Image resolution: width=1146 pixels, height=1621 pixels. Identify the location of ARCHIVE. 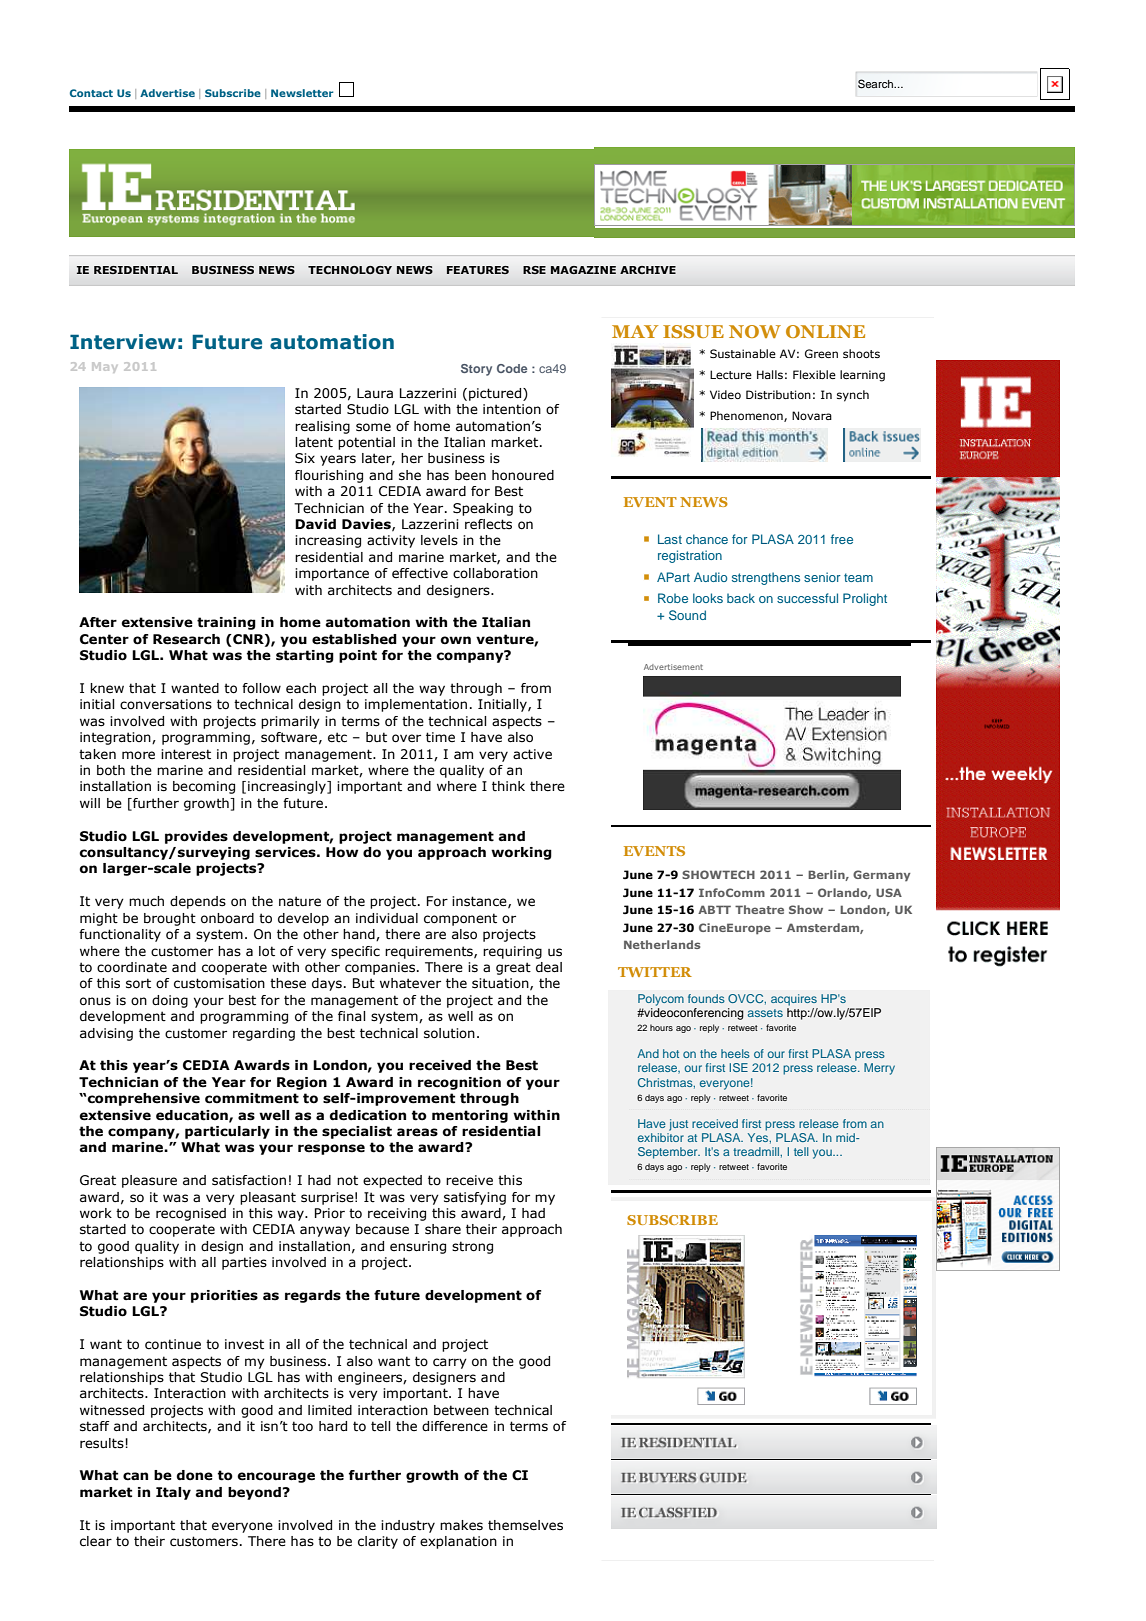
(648, 270).
